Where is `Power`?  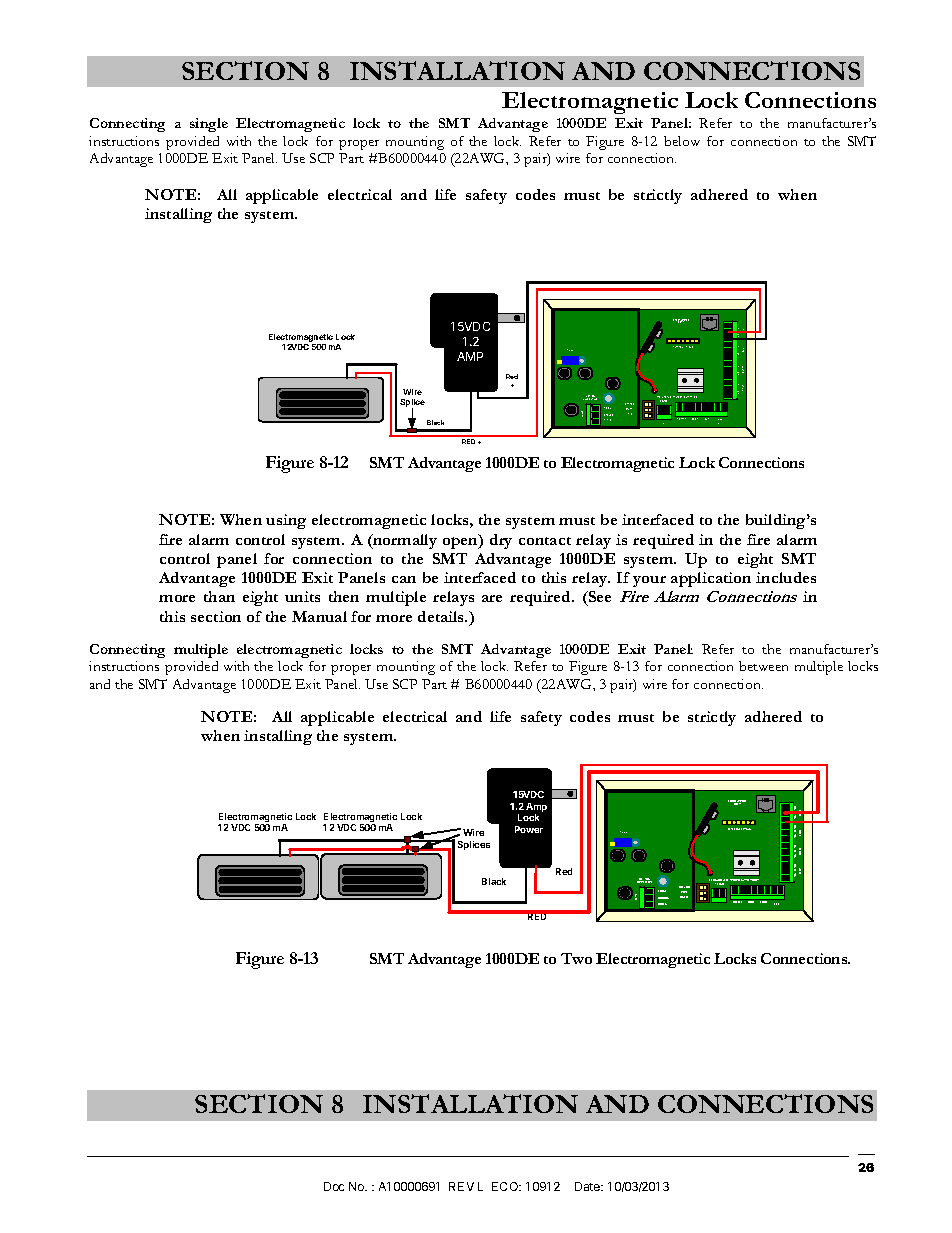
Power is located at coordinates (529, 829).
